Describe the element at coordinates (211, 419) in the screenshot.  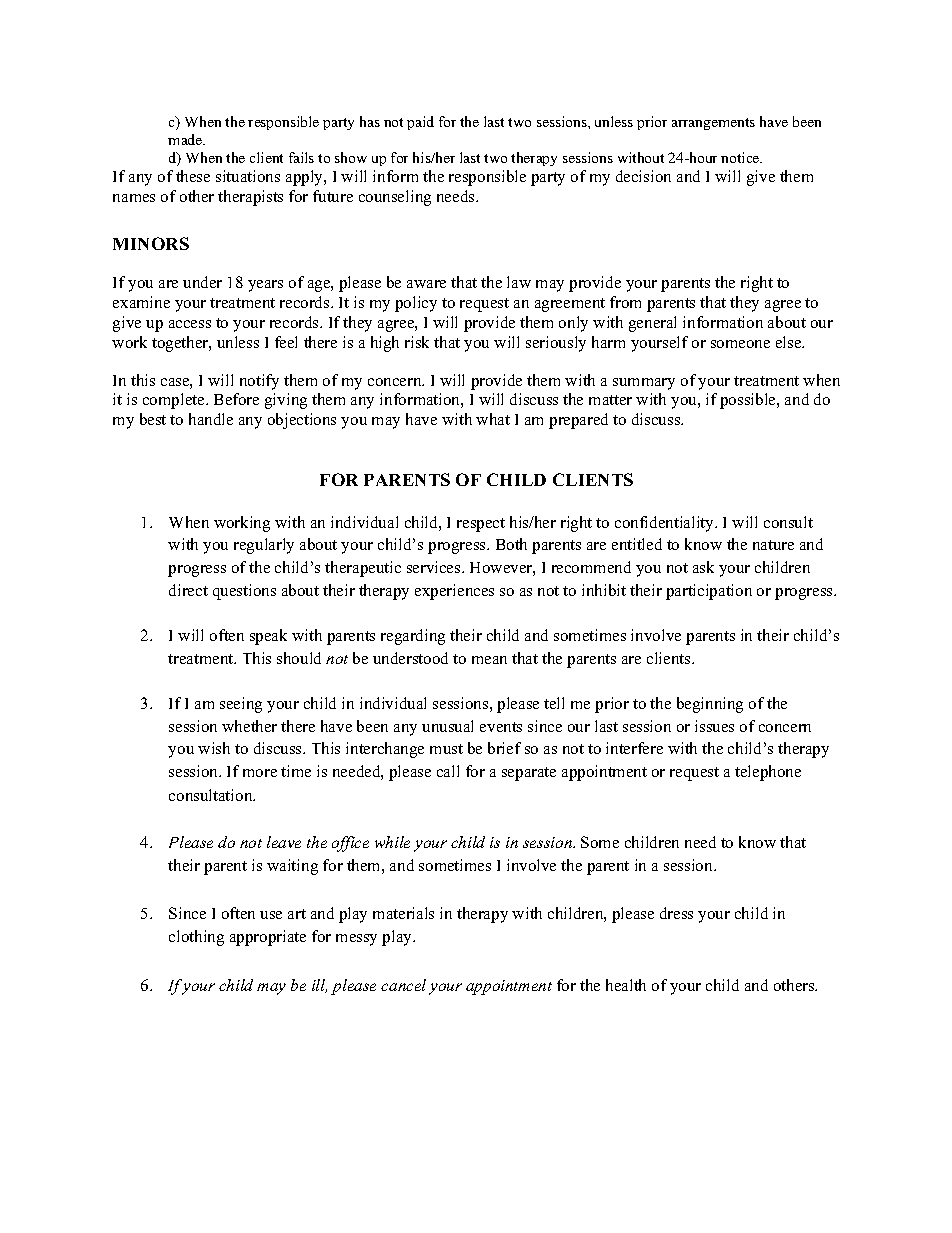
I see `handle` at that location.
